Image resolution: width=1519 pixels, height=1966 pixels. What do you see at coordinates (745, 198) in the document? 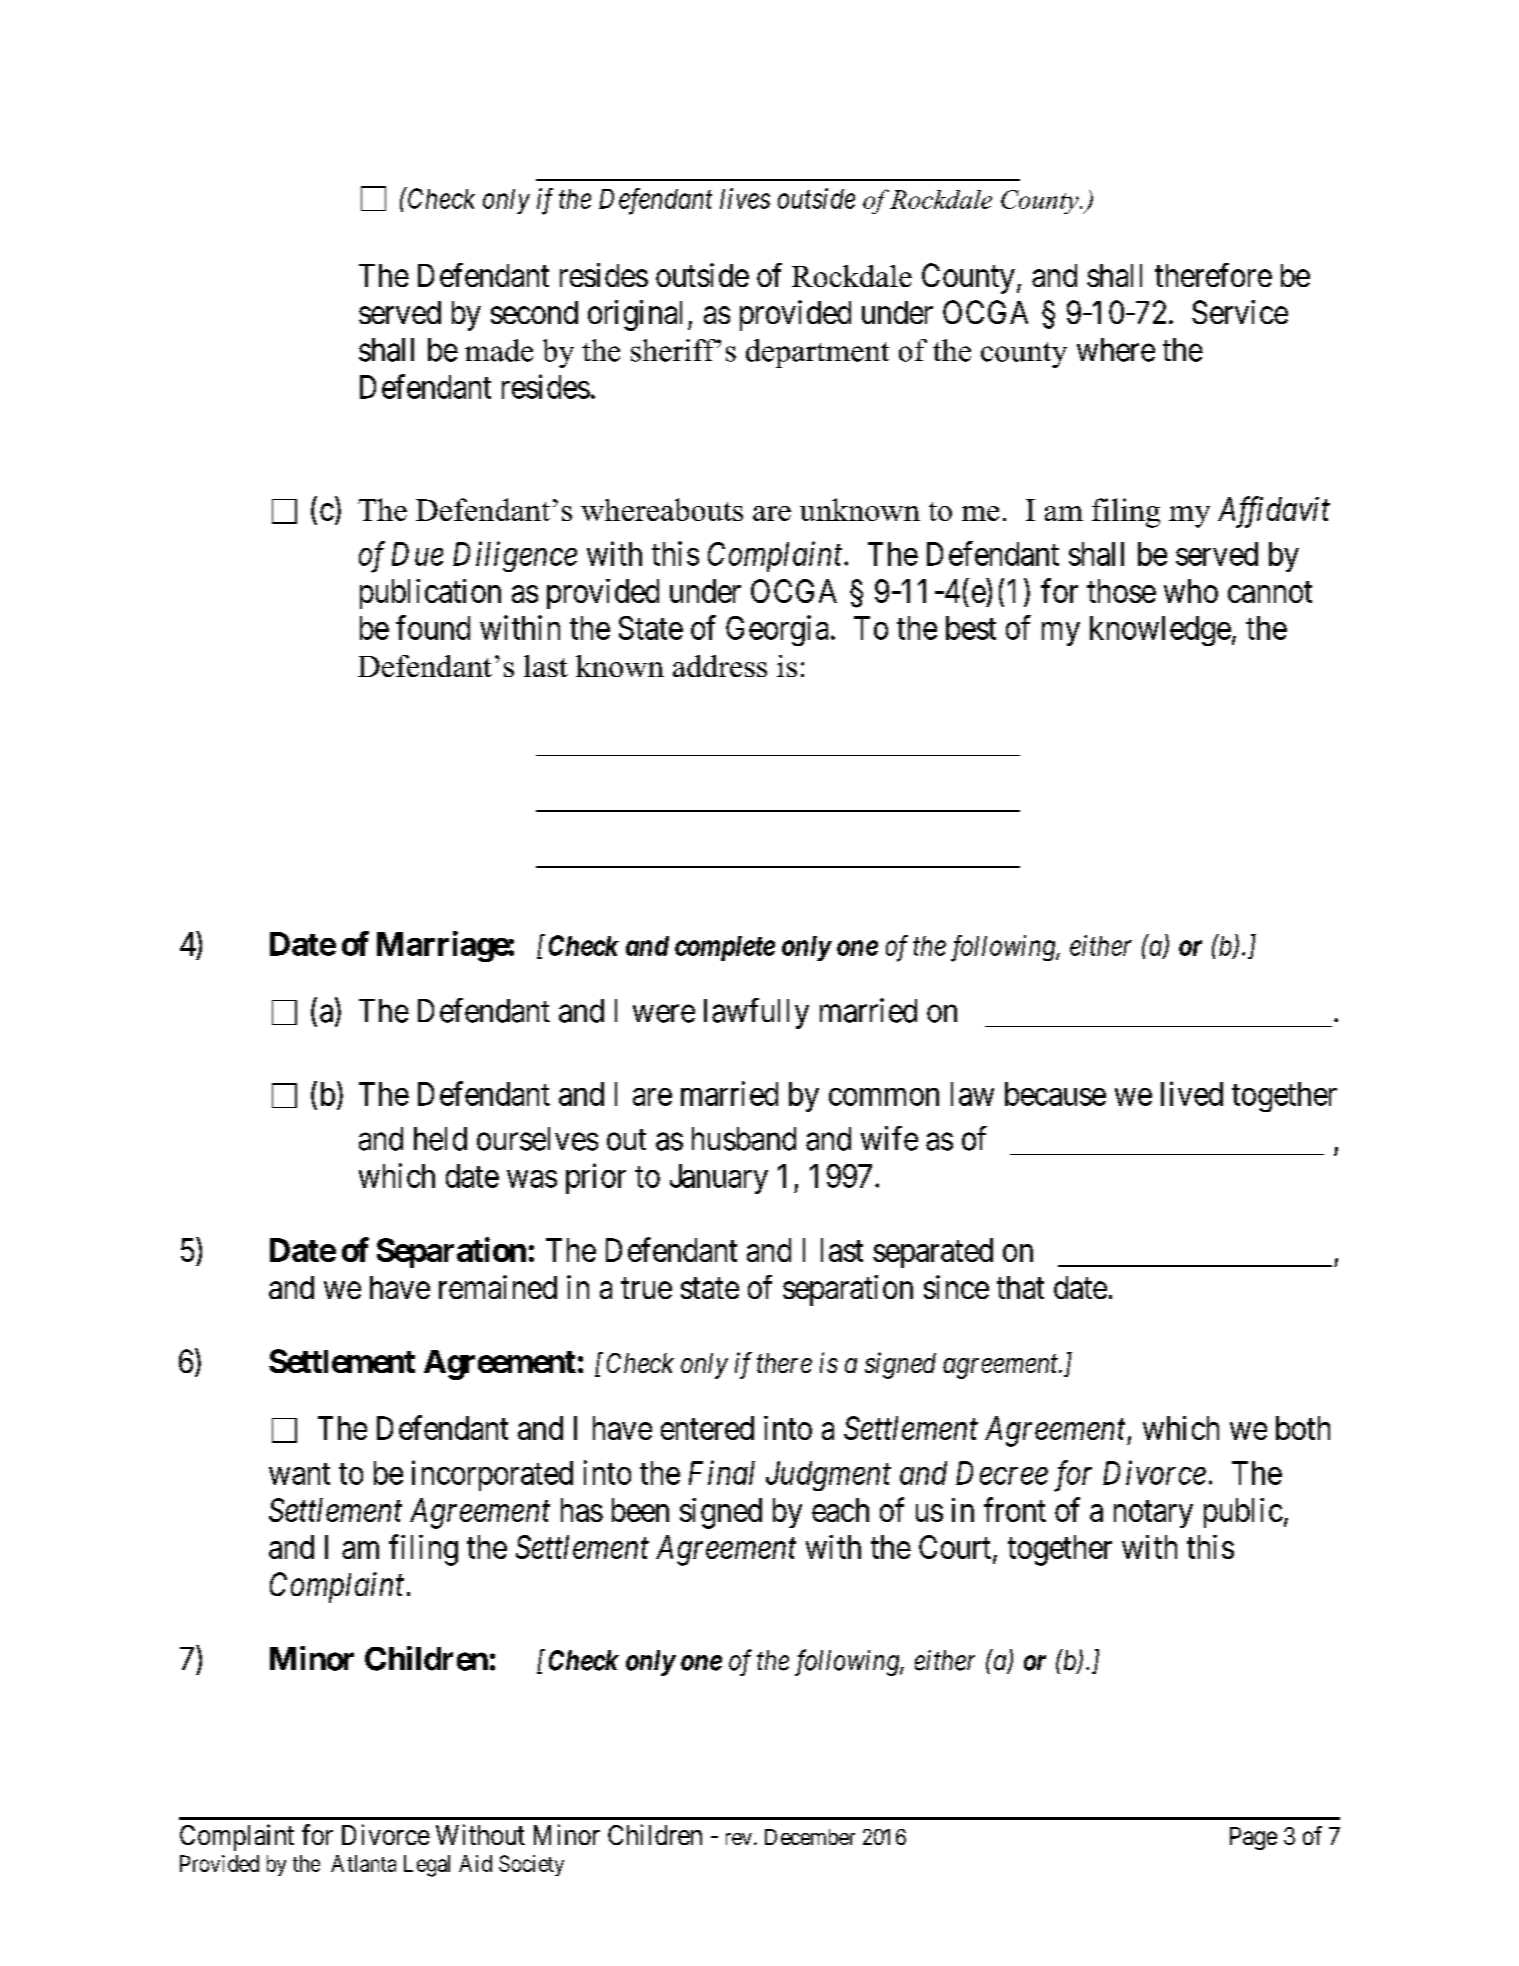
I see `lives` at bounding box center [745, 198].
